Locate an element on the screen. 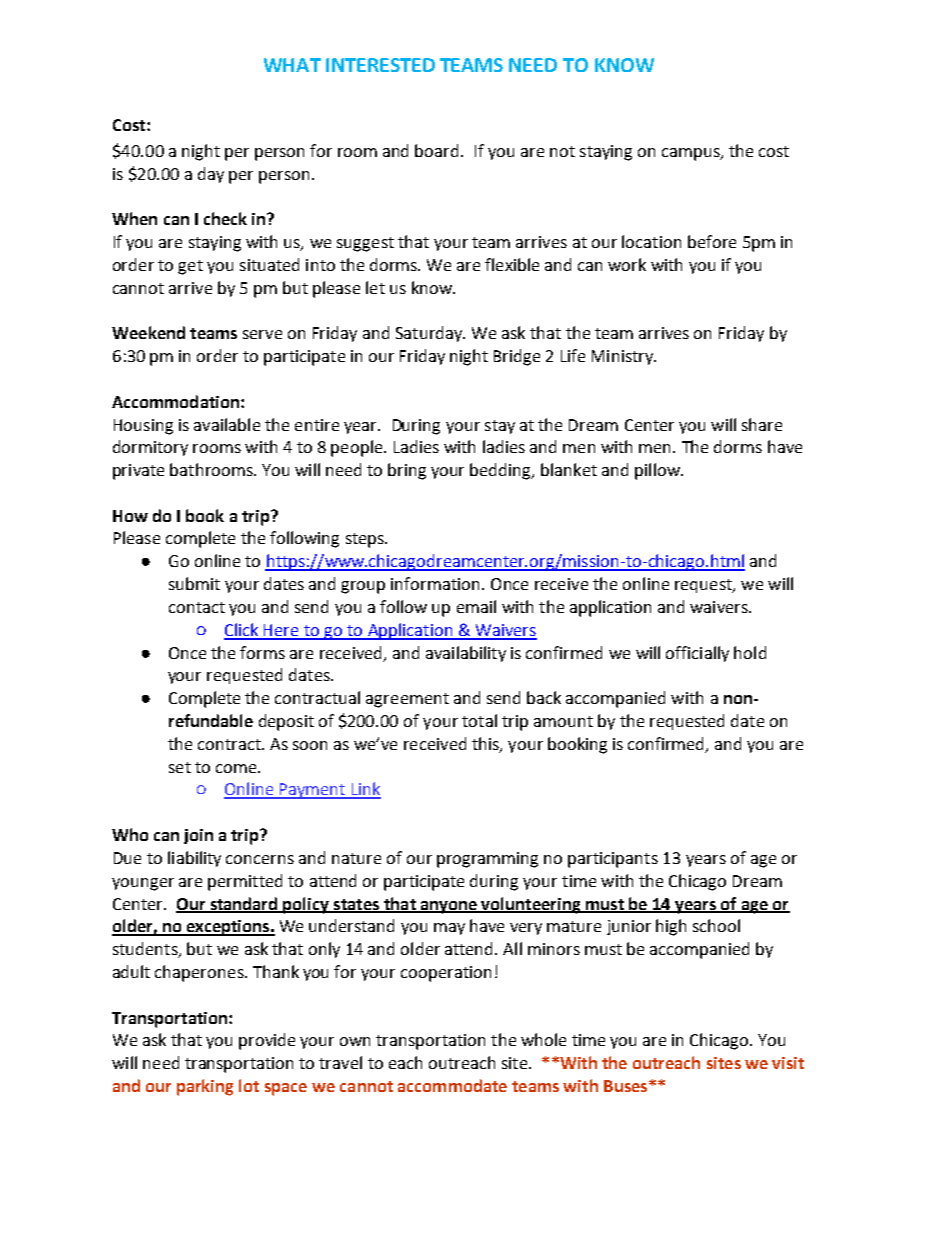 Image resolution: width=952 pixels, height=1233 pixels. board is located at coordinates (436, 150).
